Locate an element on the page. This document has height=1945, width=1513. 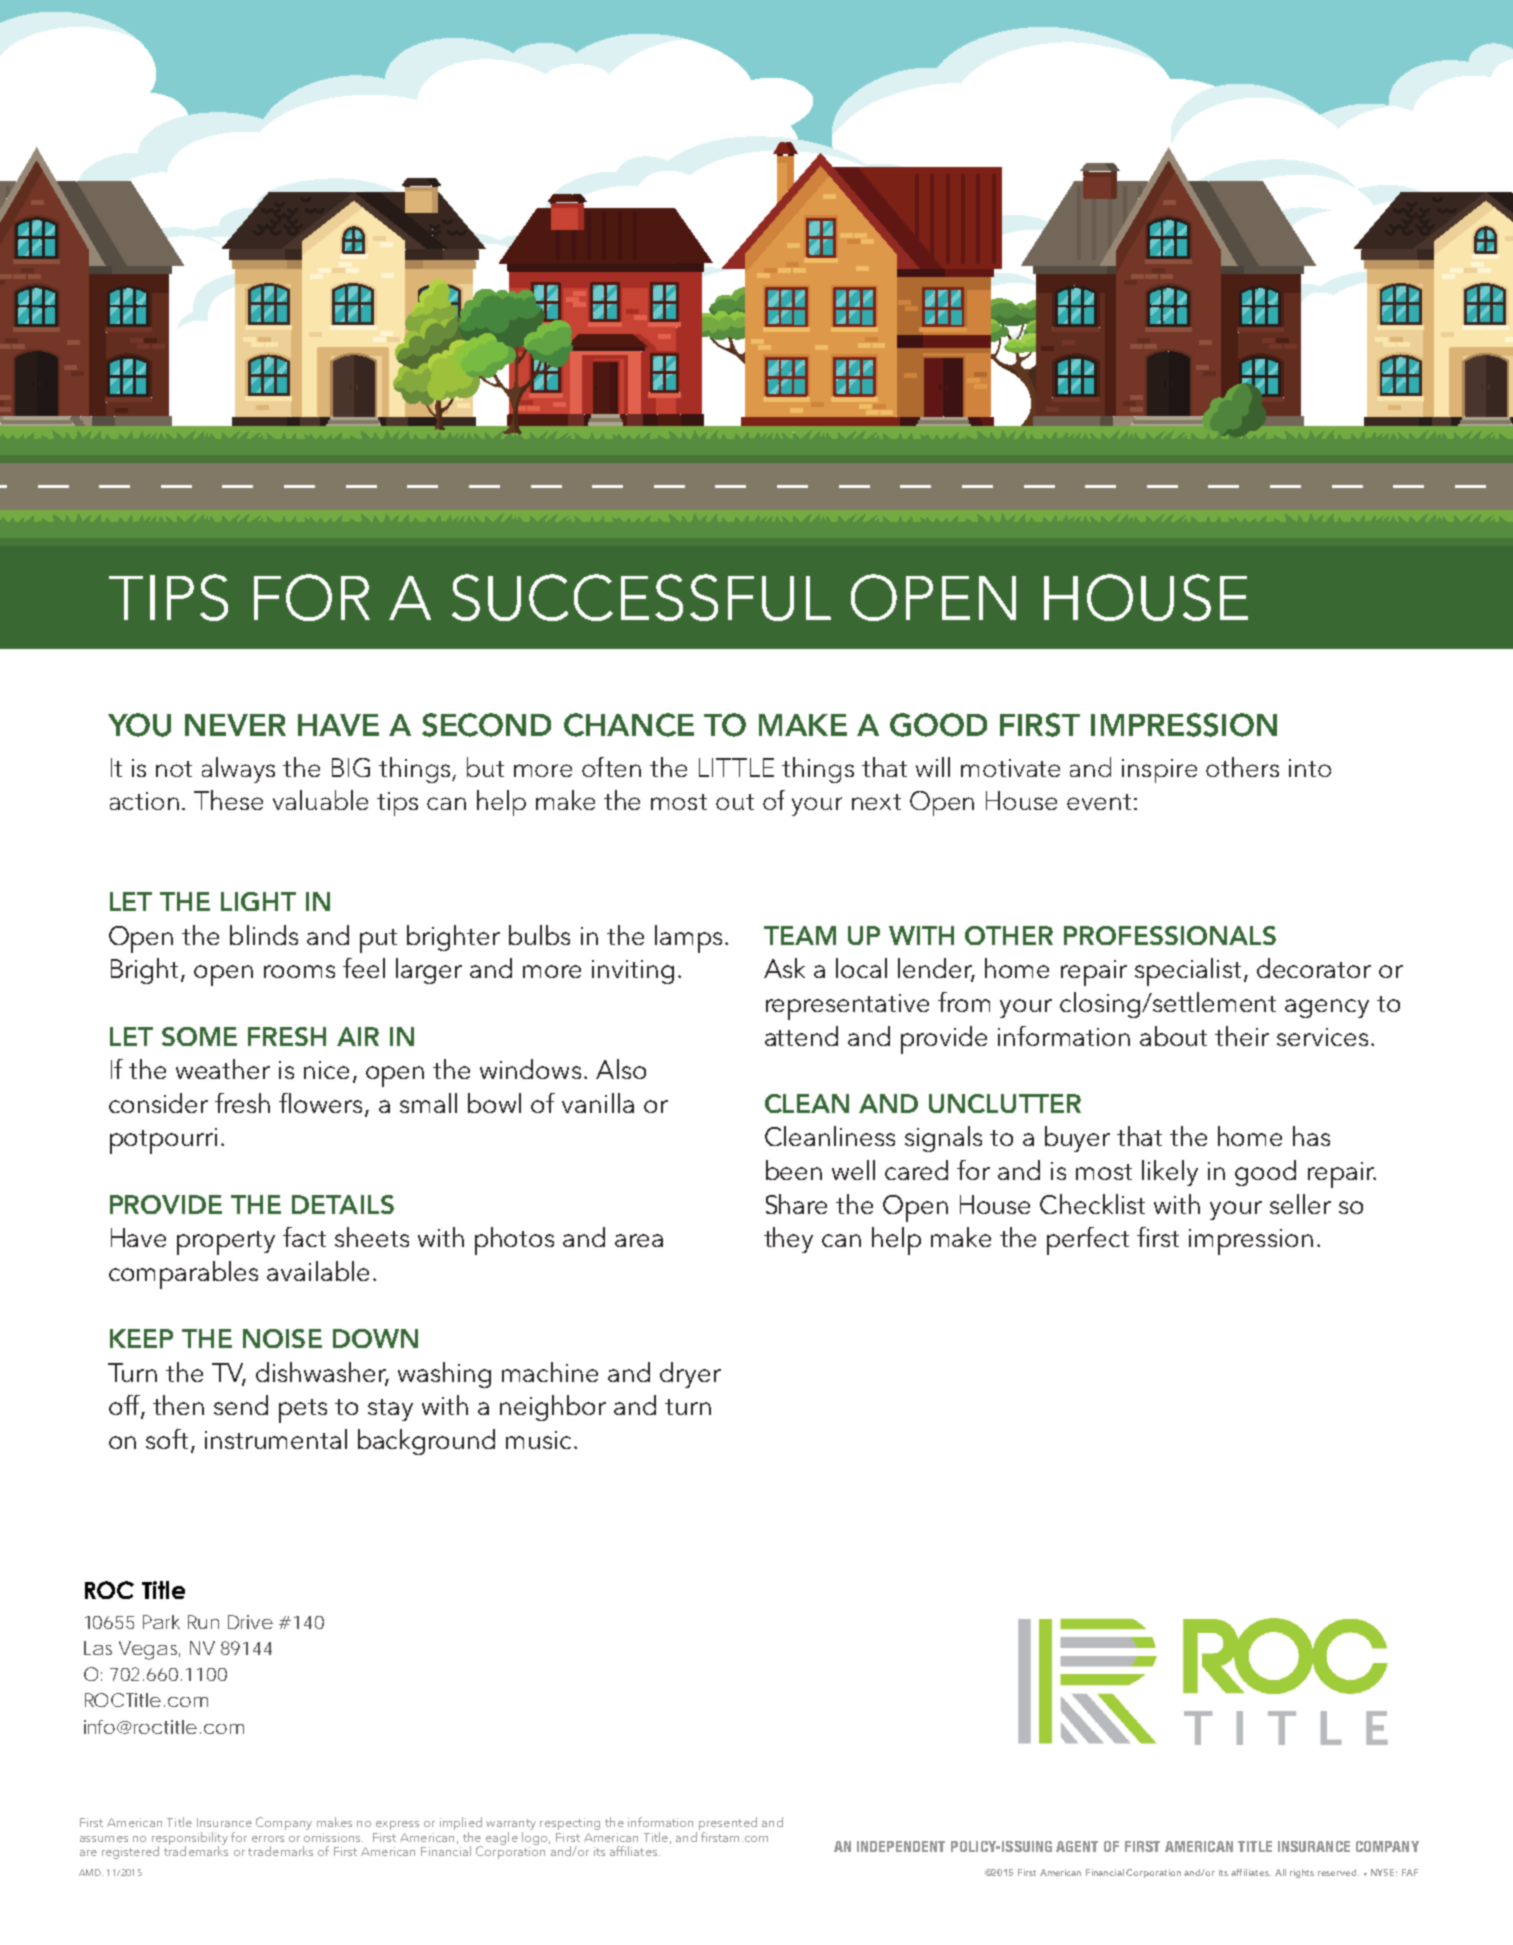
NEVER is located at coordinates (235, 725).
